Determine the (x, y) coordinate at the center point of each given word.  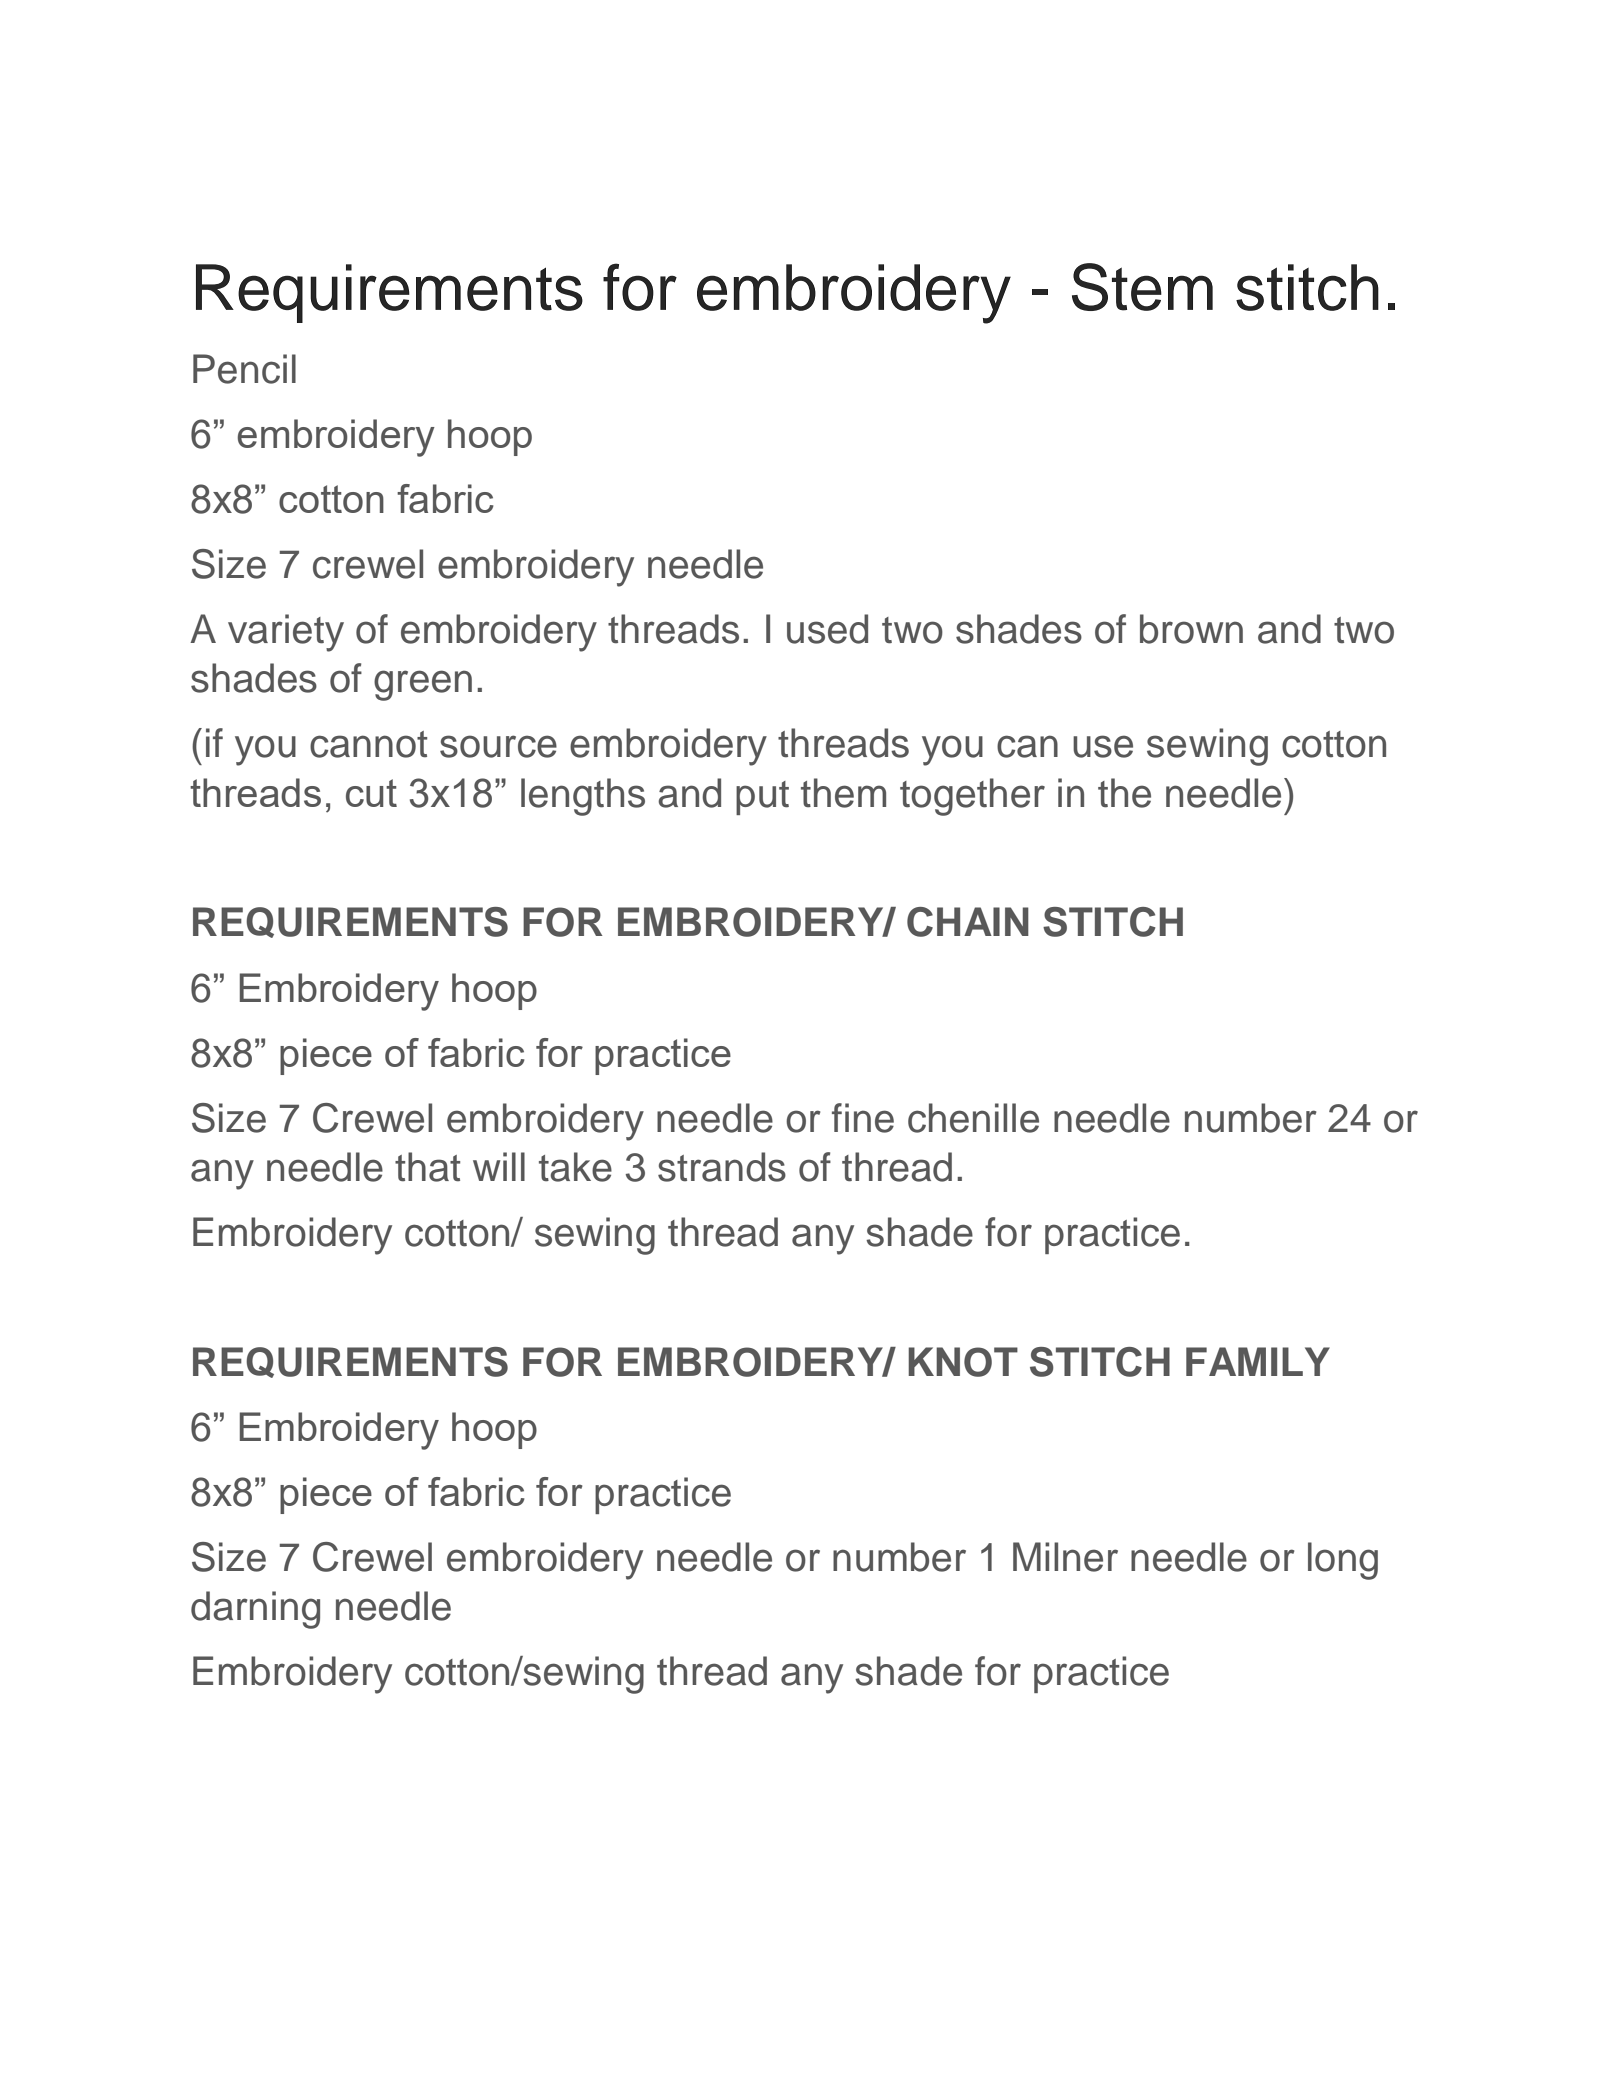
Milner (1065, 1557)
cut (371, 793)
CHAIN (968, 922)
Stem (1142, 287)
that (427, 1167)
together (972, 797)
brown (1191, 629)
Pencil (244, 369)
